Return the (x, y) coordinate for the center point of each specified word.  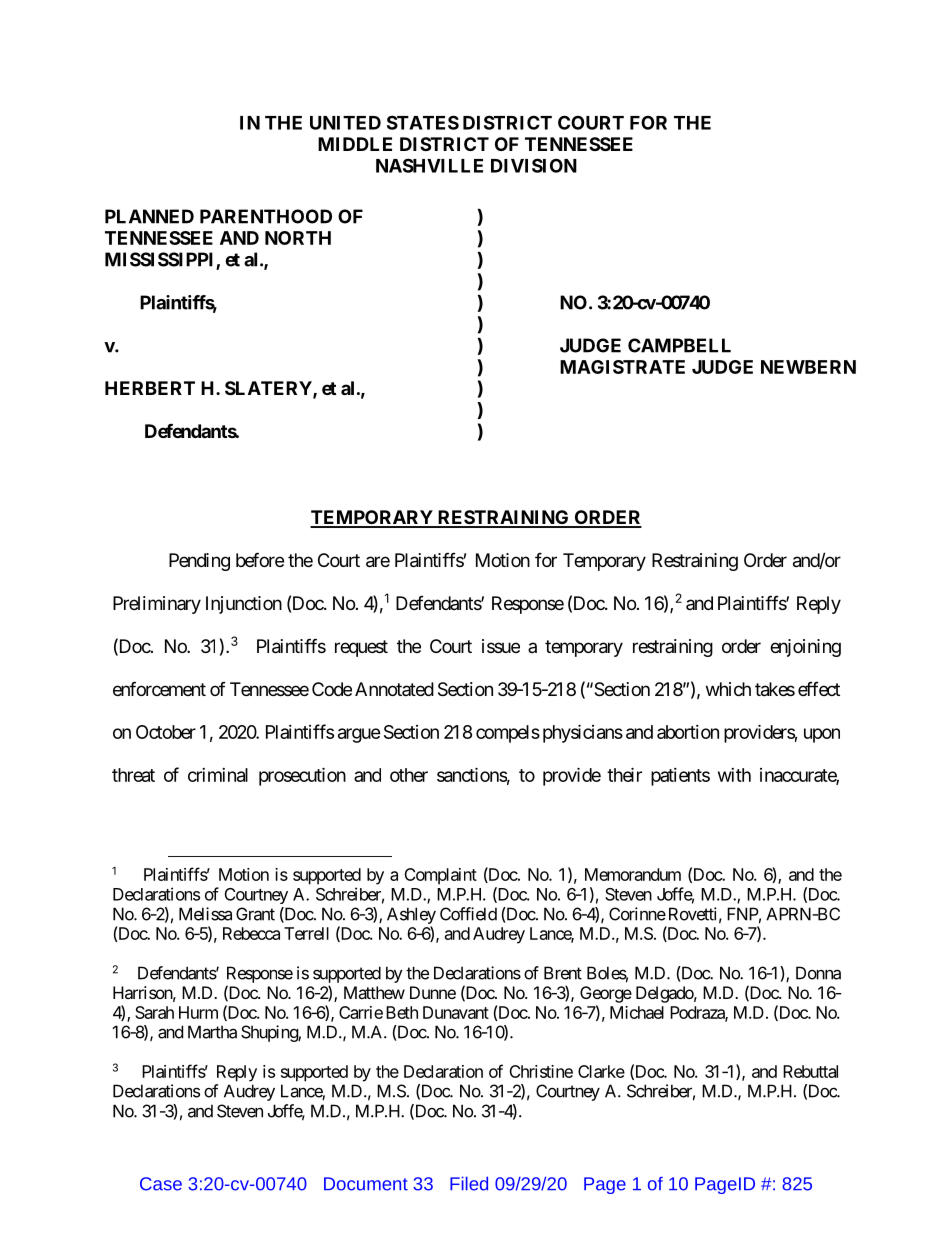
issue (501, 646)
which (728, 689)
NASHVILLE (429, 165)
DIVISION (534, 165)
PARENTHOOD (266, 216)
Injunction (244, 605)
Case (161, 1184)
